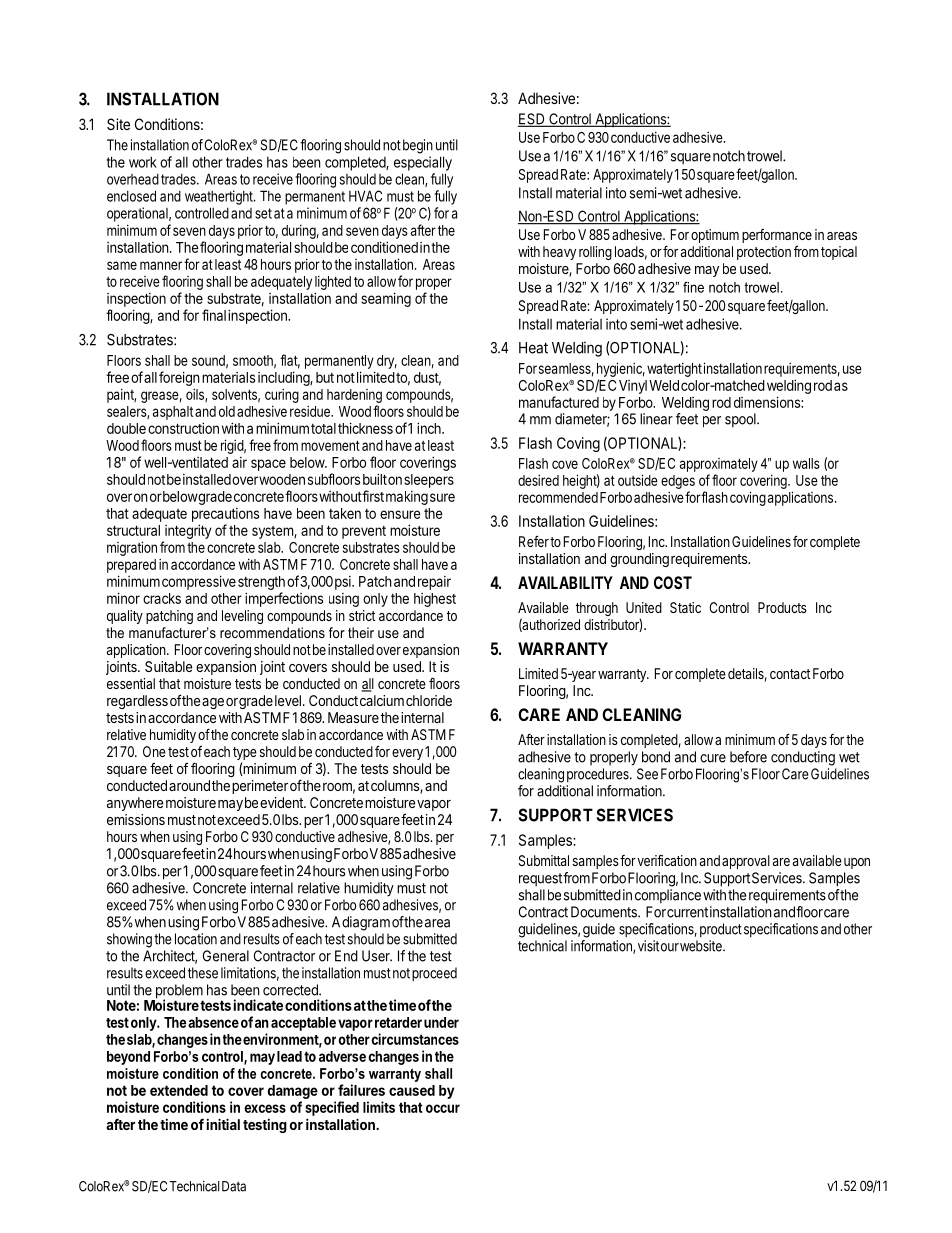 The image size is (952, 1233). I want to click on work, so click(143, 162).
